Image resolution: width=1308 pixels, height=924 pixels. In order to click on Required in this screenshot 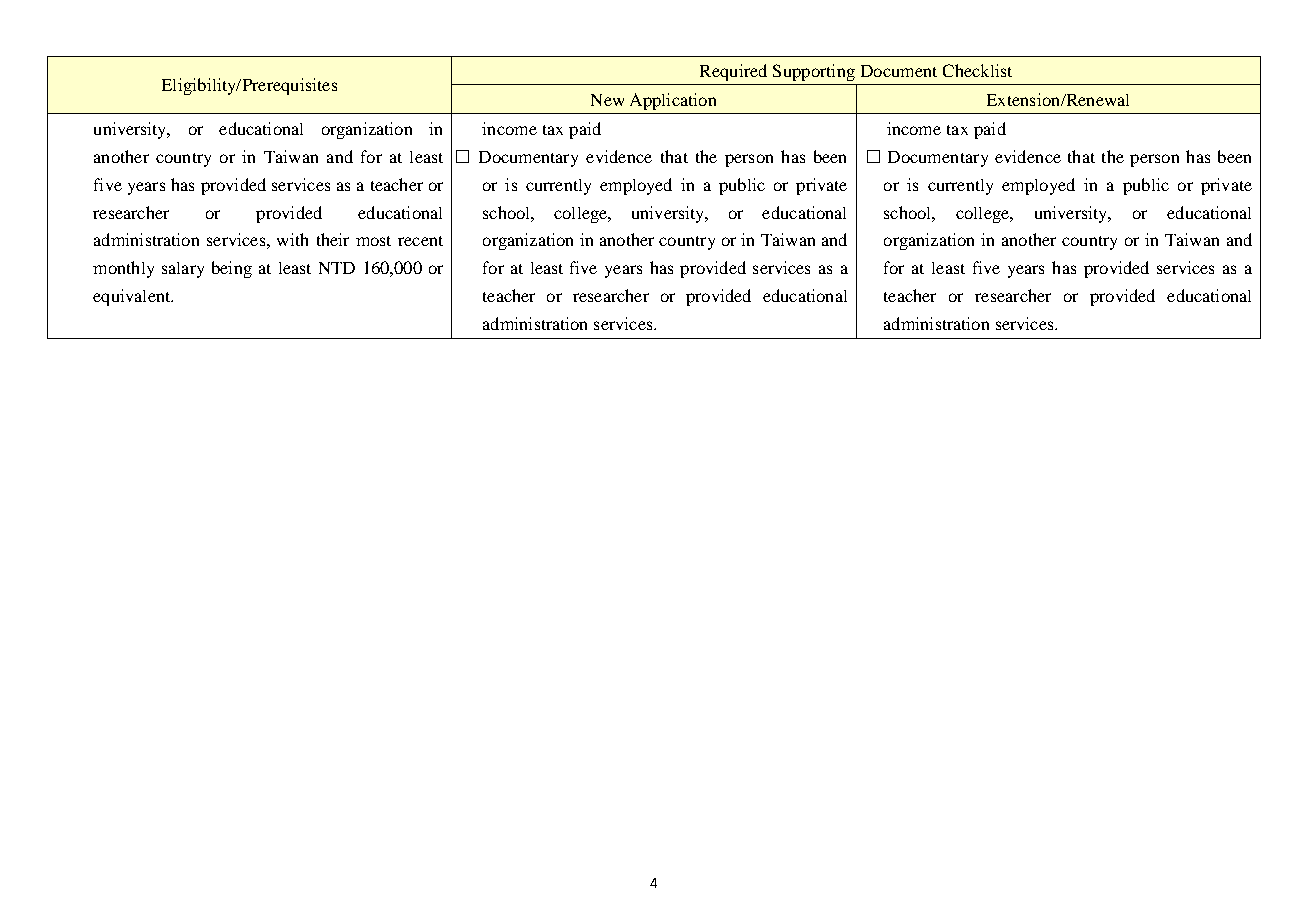, I will do `click(733, 72)`.
